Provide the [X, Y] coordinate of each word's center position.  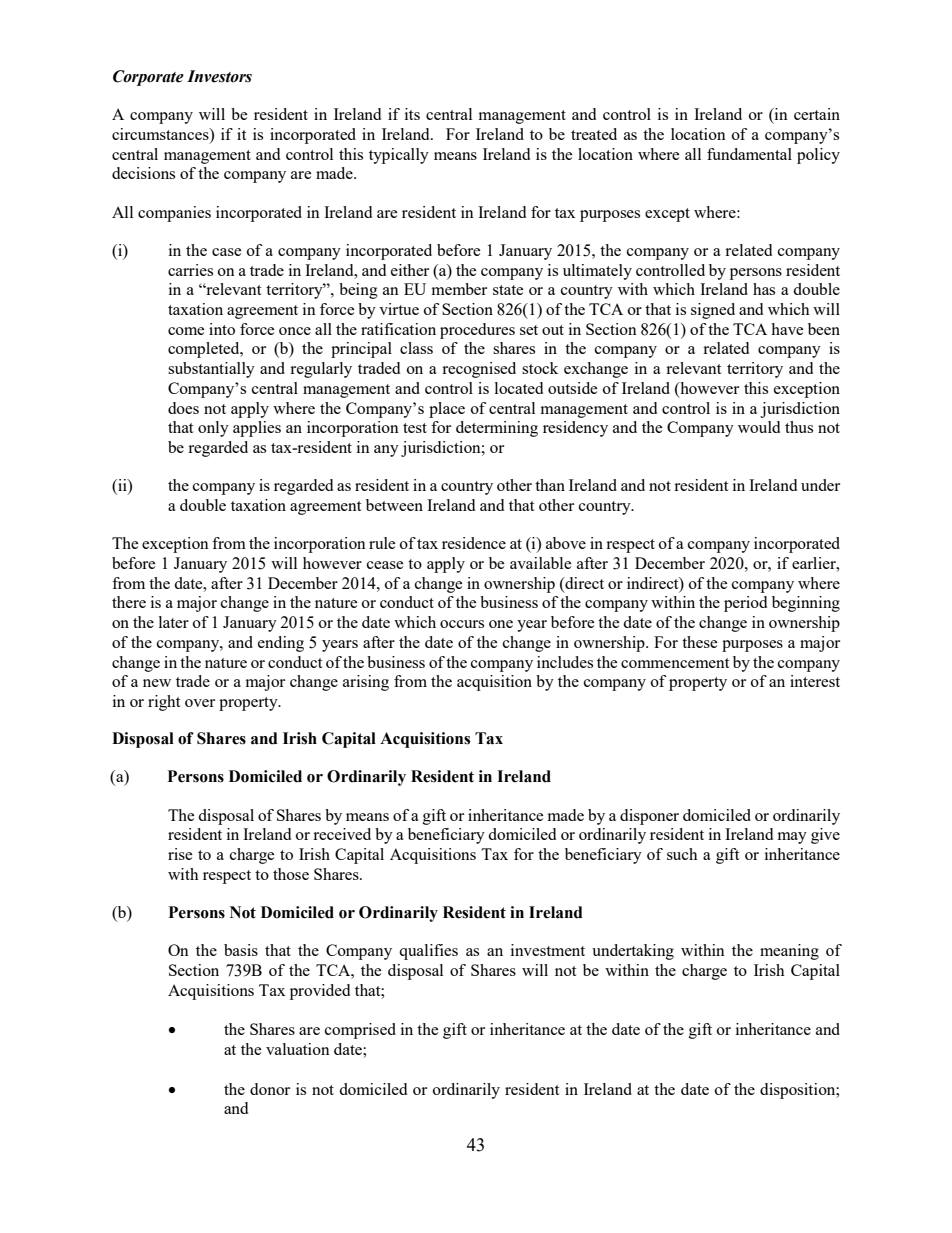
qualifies [428, 952]
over [200, 703]
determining [497, 429]
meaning [789, 952]
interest [815, 681]
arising [366, 683]
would [759, 427]
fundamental [749, 154]
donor [270, 1089]
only [213, 429]
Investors [219, 76]
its [412, 114]
